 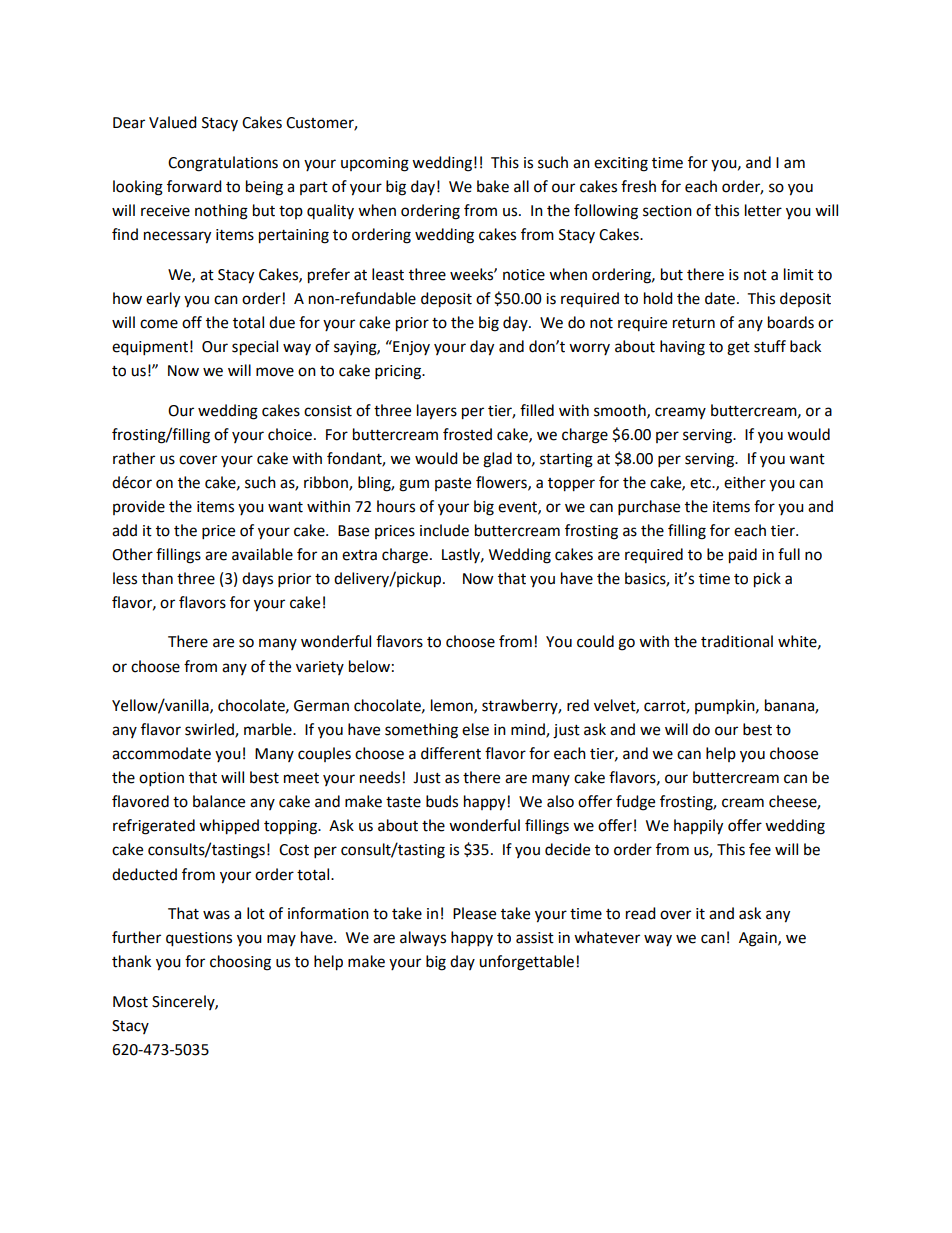 What do you see at coordinates (240, 963) in the screenshot?
I see `choosing` at bounding box center [240, 963].
